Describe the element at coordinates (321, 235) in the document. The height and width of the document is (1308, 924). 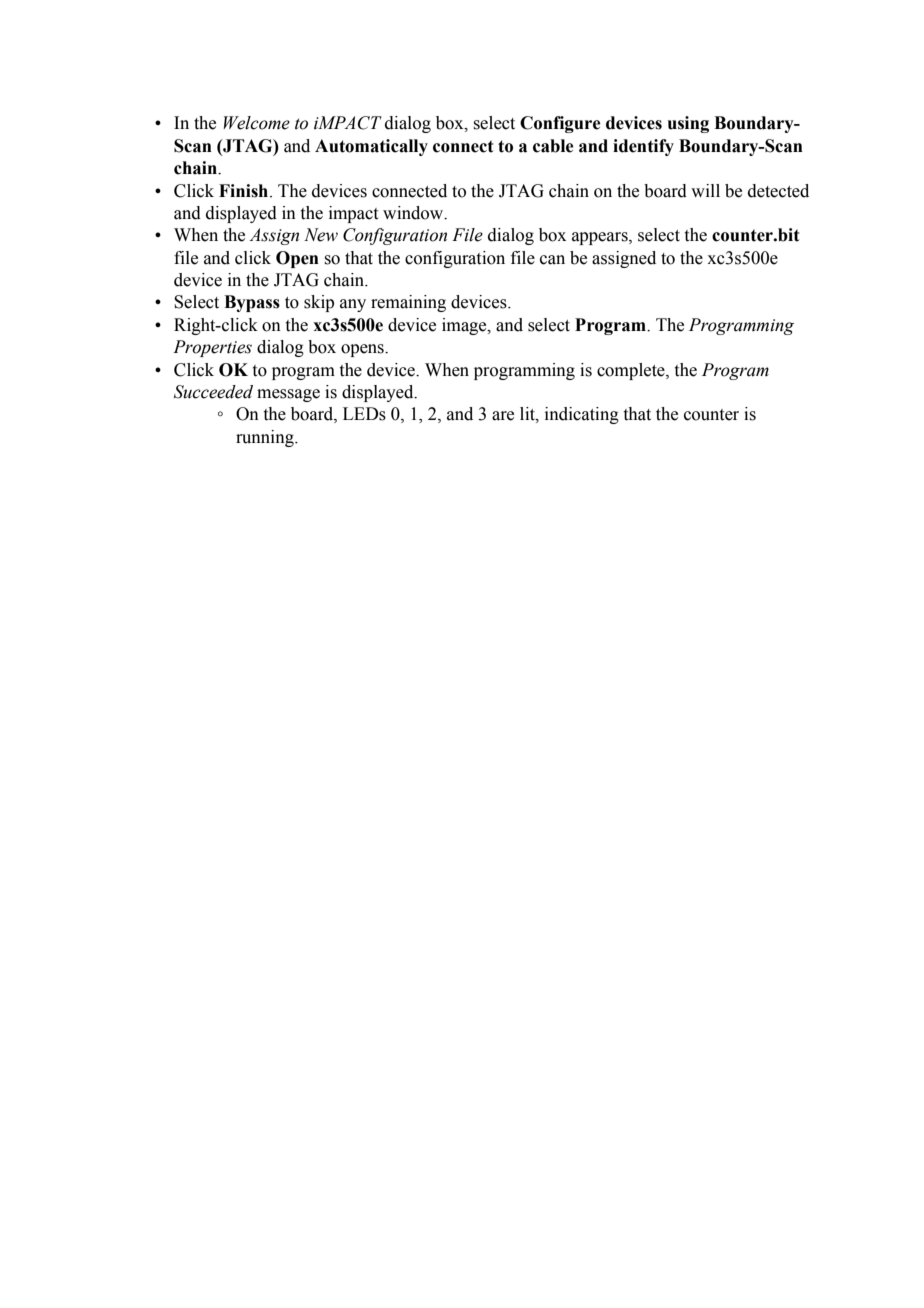
I see `New` at that location.
